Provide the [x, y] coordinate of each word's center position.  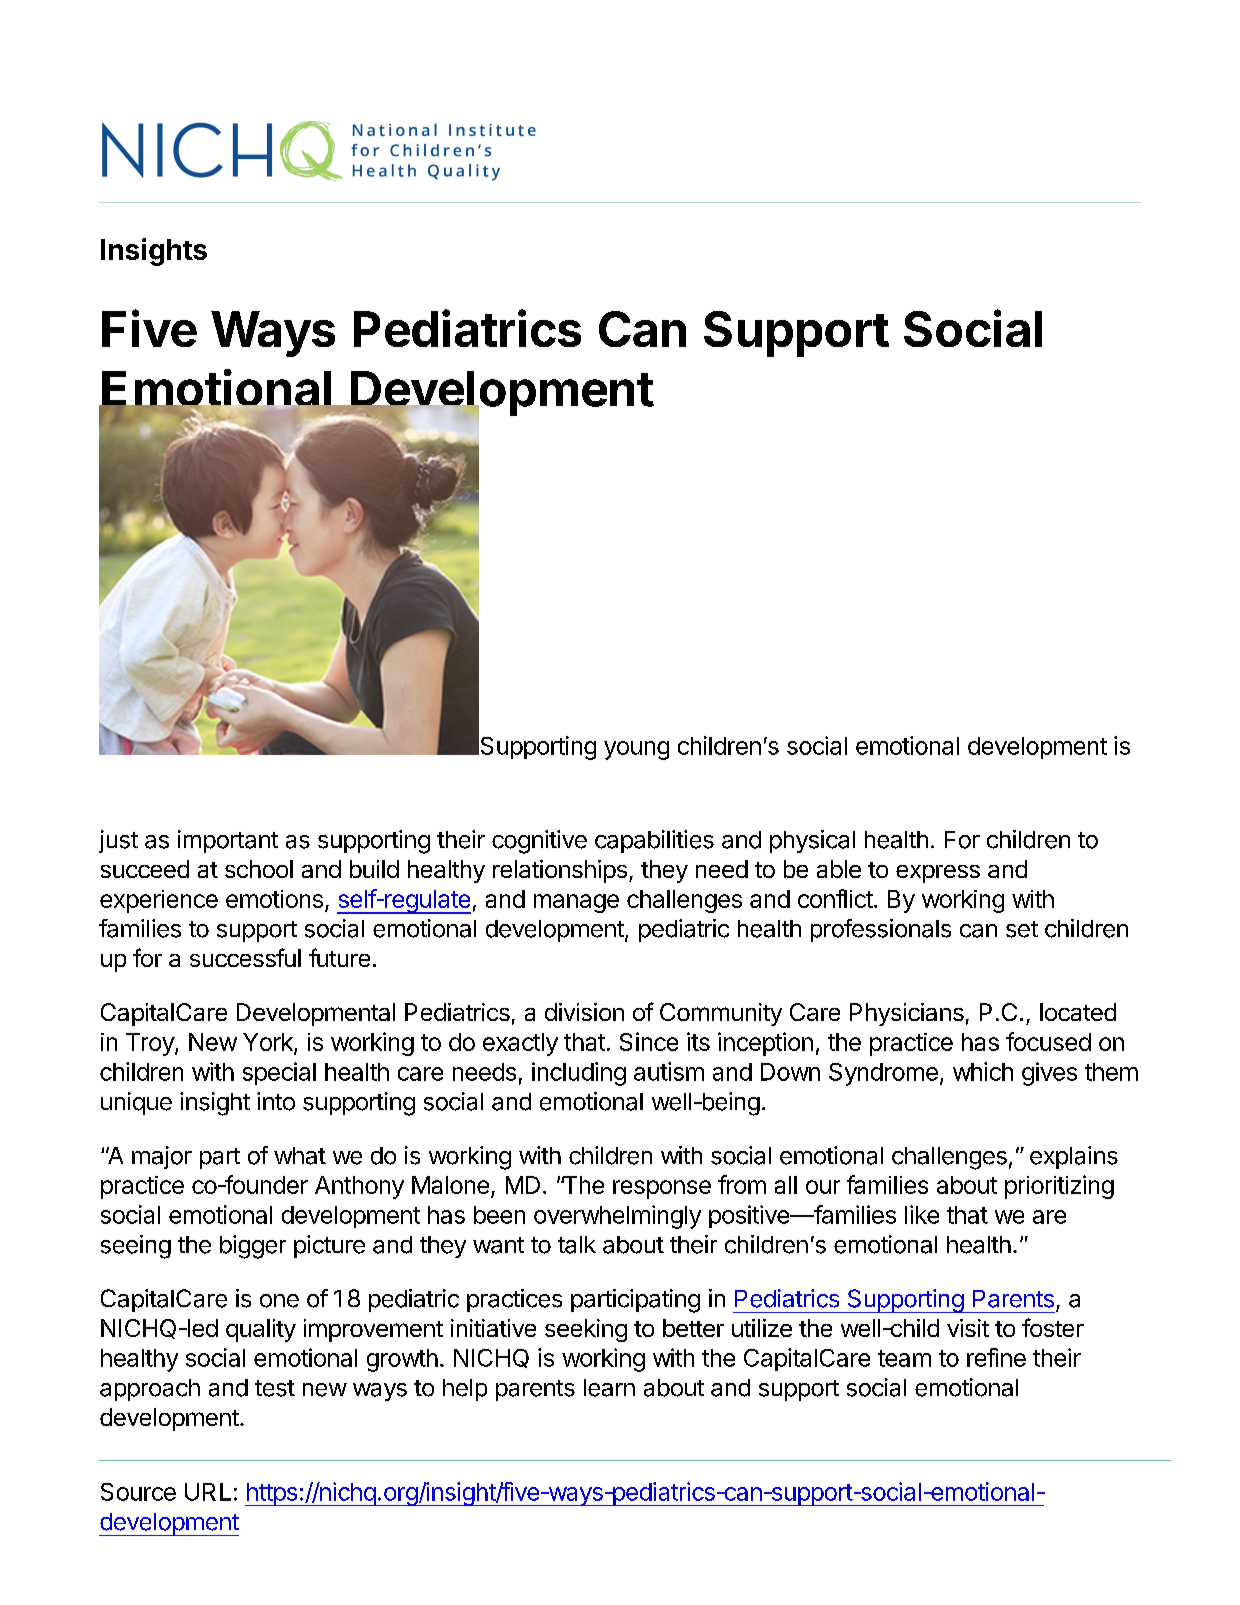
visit [968, 1328]
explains [1074, 1157]
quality [261, 1330]
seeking [586, 1330]
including [579, 1074]
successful [245, 957]
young [636, 750]
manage [576, 903]
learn [609, 1388]
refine [996, 1357]
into [276, 1101]
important [228, 841]
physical [812, 841]
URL [208, 1492]
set [1022, 929]
